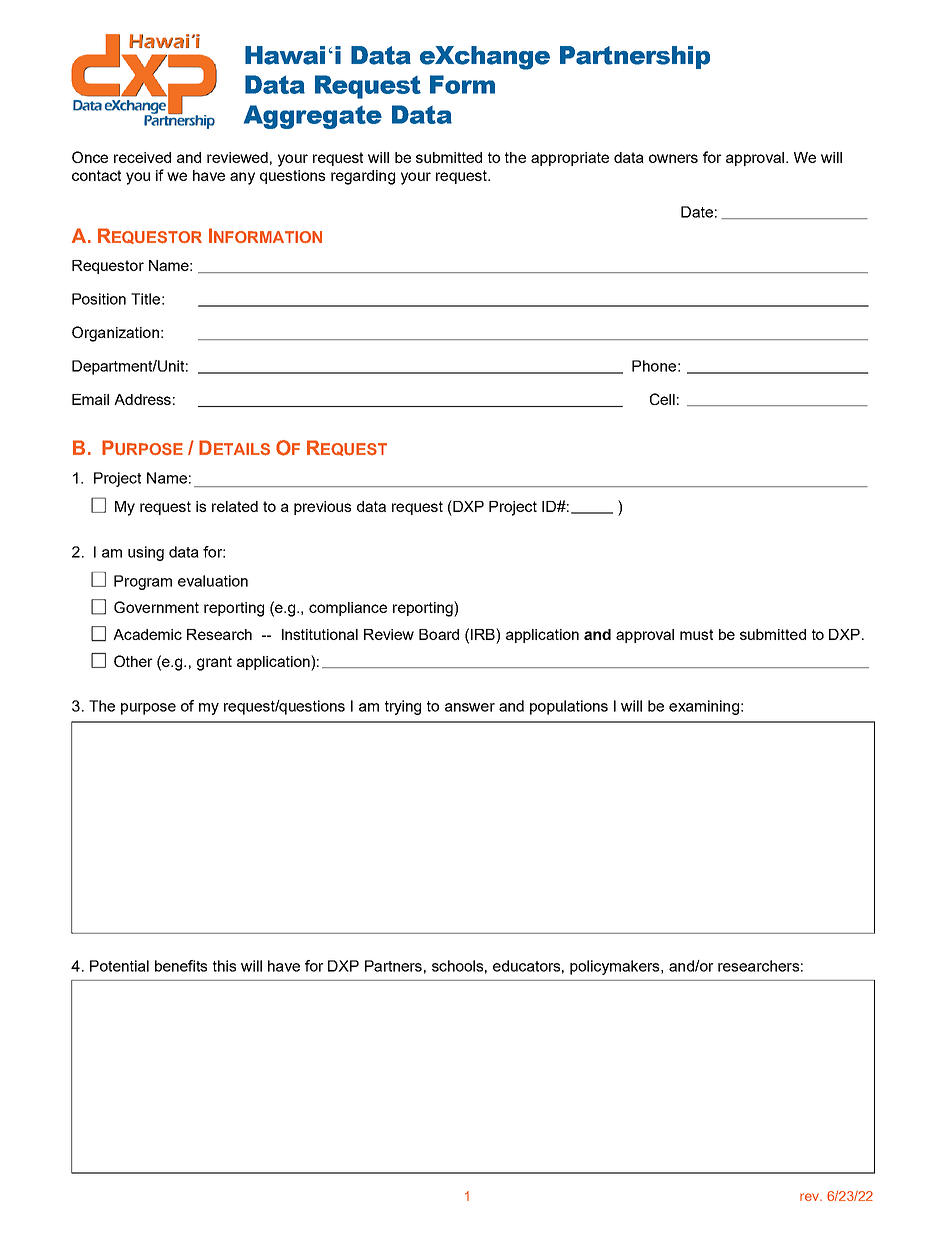 Image resolution: width=952 pixels, height=1233 pixels. What do you see at coordinates (439, 634) in the page?
I see `Board` at bounding box center [439, 634].
